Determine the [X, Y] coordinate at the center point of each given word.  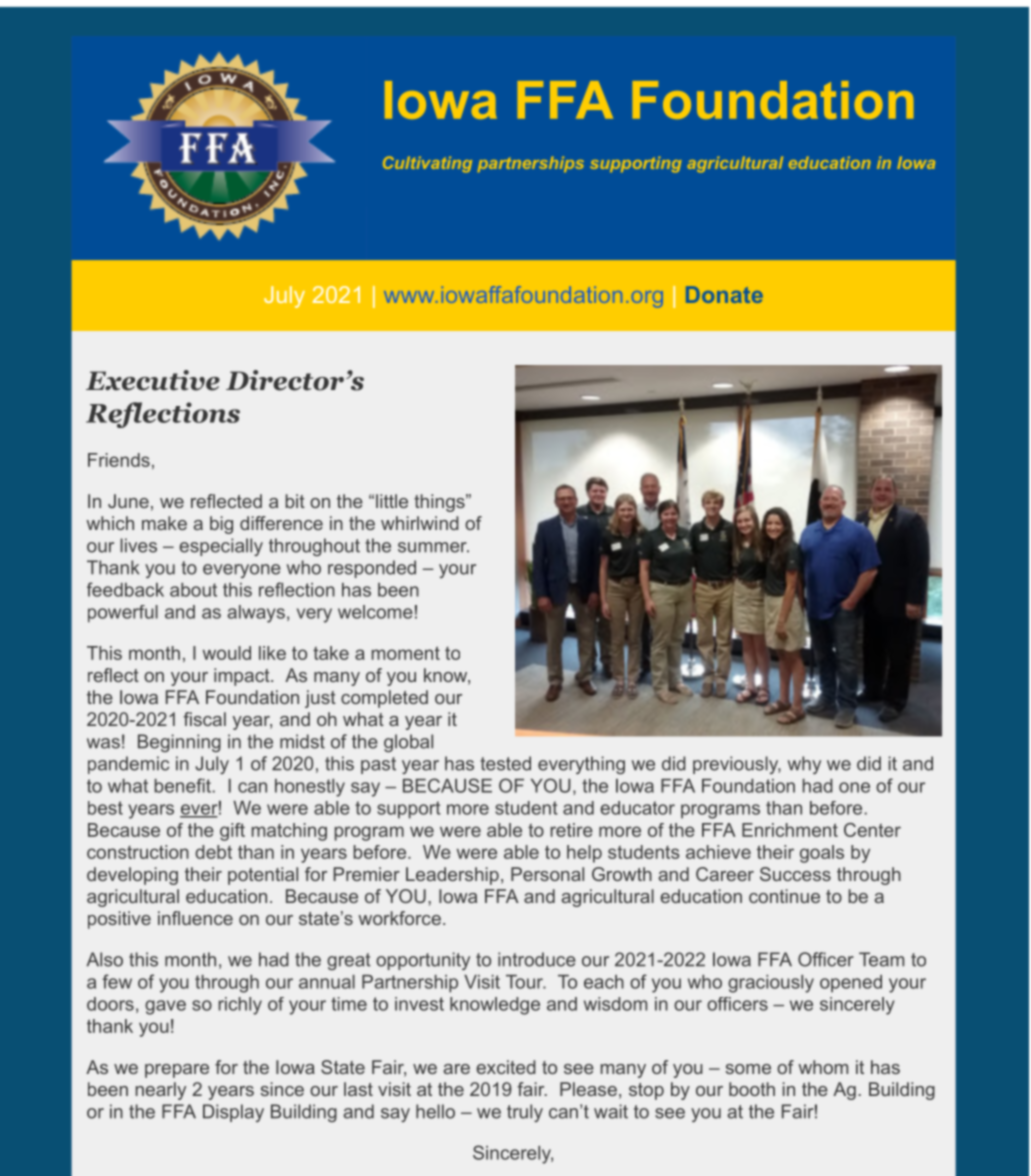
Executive [153, 380]
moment [406, 653]
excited [506, 1067]
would [227, 653]
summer [433, 547]
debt [213, 852]
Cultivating [427, 164]
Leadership [452, 876]
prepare [177, 1071]
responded [372, 569]
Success [795, 874]
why [804, 765]
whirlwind [420, 523]
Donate [724, 294]
